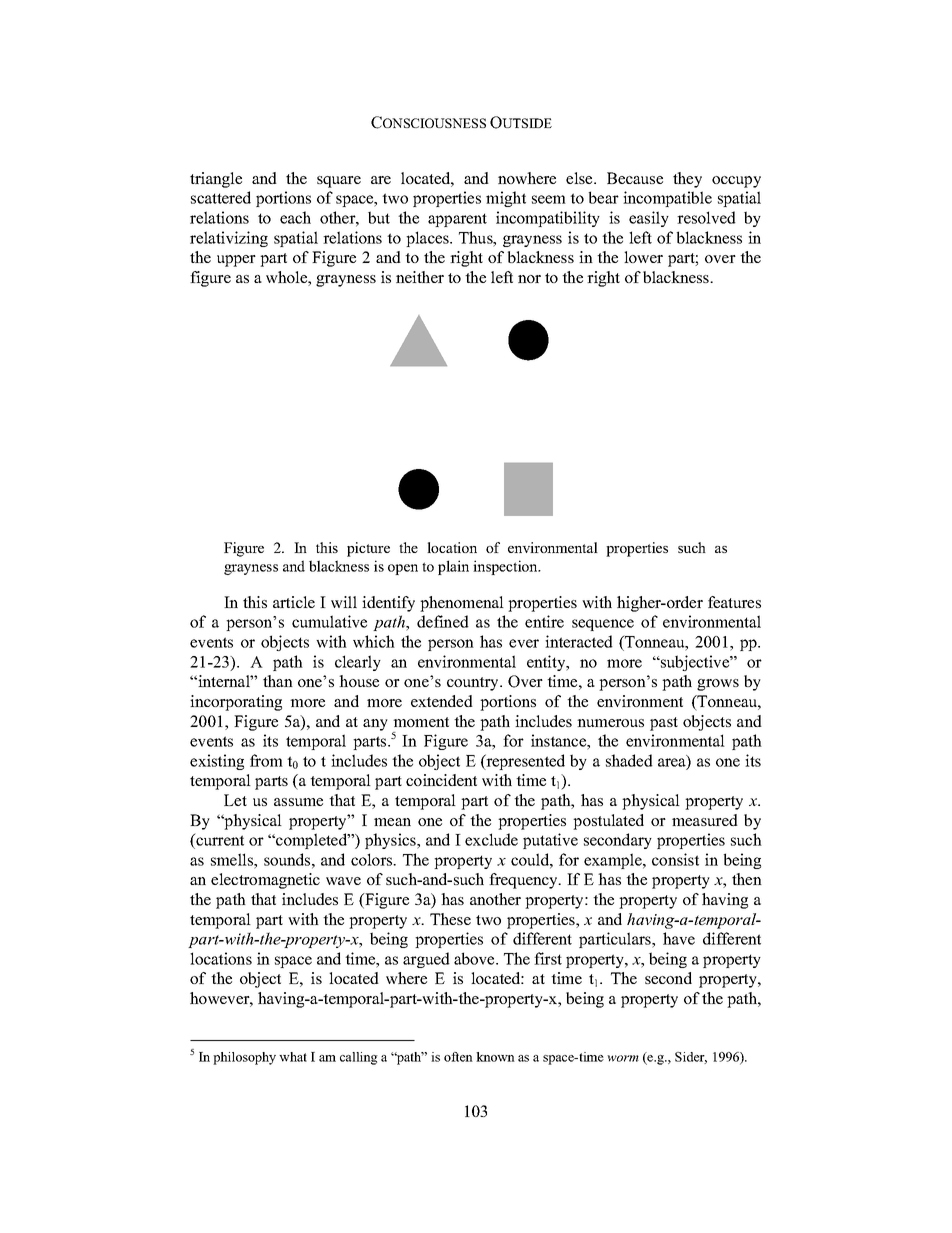  What do you see at coordinates (705, 820) in the page?
I see `measured` at bounding box center [705, 820].
